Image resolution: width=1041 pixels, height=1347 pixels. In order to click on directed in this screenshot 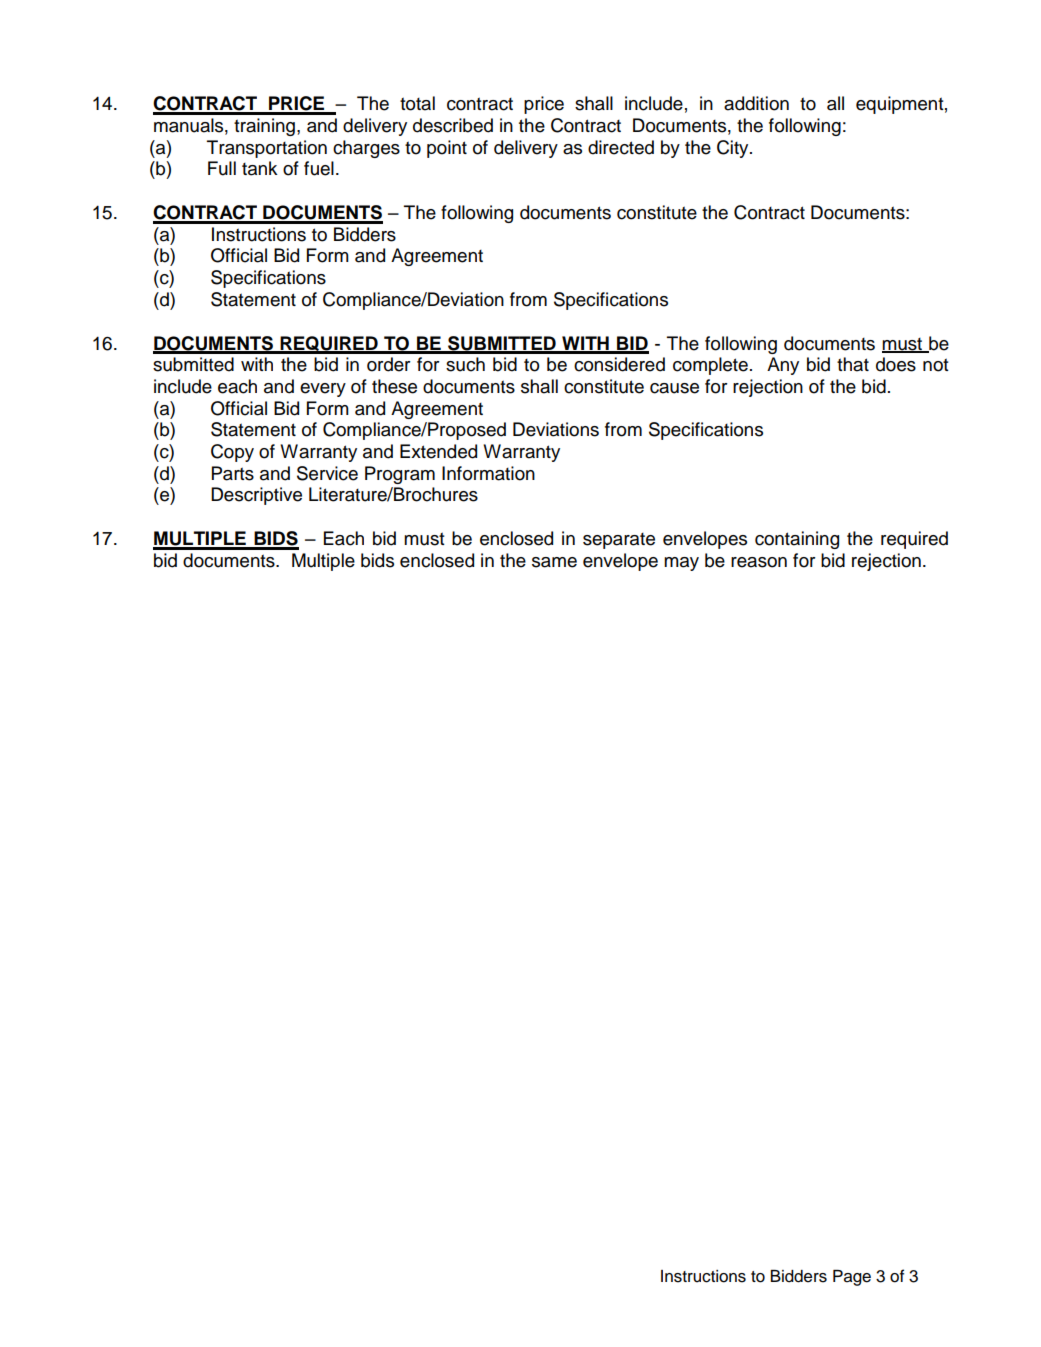, I will do `click(621, 147)`.
